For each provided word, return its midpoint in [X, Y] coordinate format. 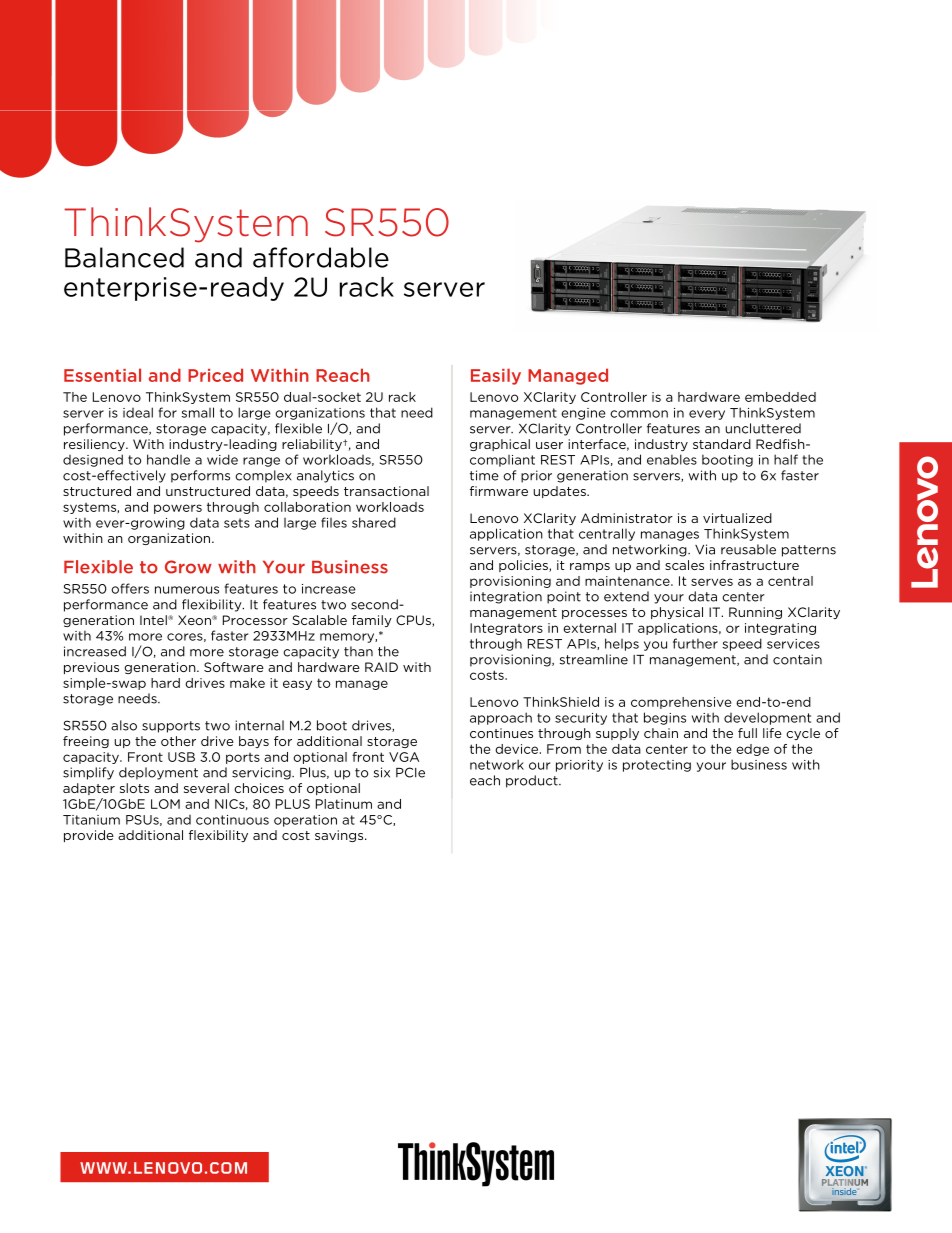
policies [524, 566]
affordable [321, 257]
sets [237, 523]
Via [705, 549]
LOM [165, 804]
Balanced [124, 257]
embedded [780, 397]
